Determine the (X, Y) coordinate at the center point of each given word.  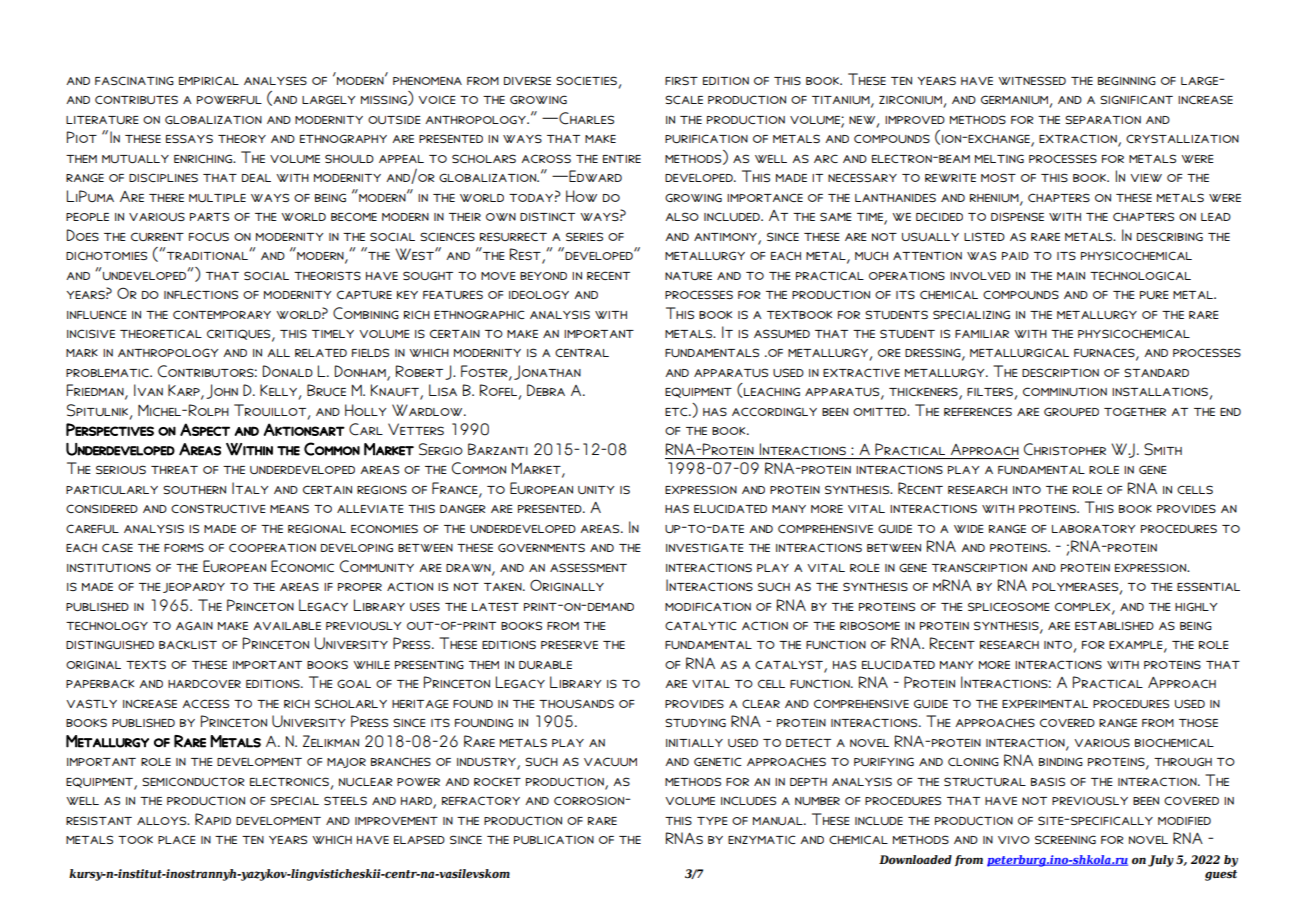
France (456, 489)
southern (194, 489)
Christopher (1065, 449)
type (712, 821)
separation (1103, 119)
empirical (209, 80)
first (681, 80)
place (177, 839)
